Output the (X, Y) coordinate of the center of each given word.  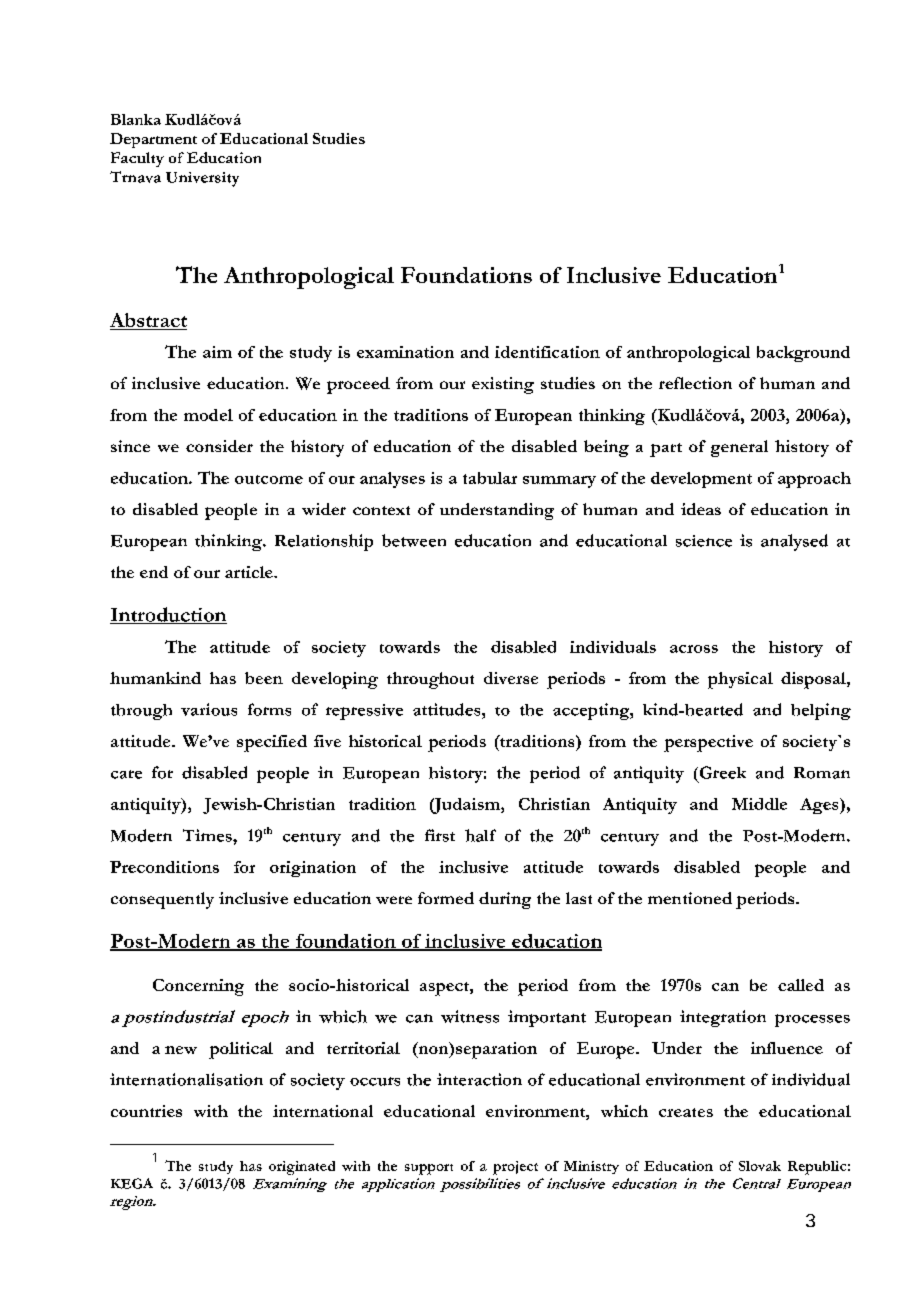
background (803, 354)
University (202, 179)
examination (405, 352)
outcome (269, 479)
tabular (490, 478)
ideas (701, 509)
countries (146, 1111)
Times (208, 835)
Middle (759, 804)
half (480, 835)
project (515, 1168)
